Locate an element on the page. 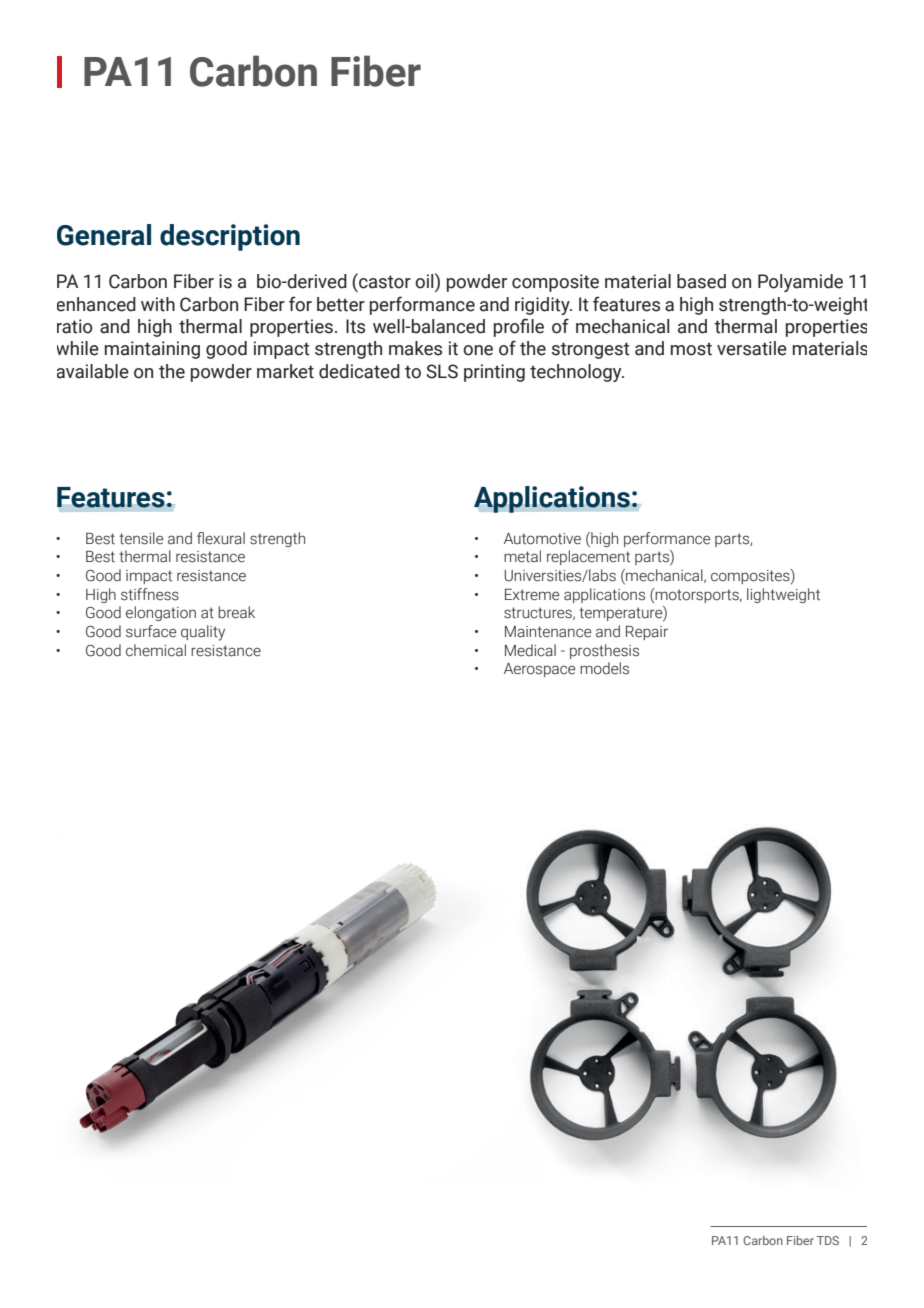 The image size is (924, 1308). chemical is located at coordinates (156, 650).
